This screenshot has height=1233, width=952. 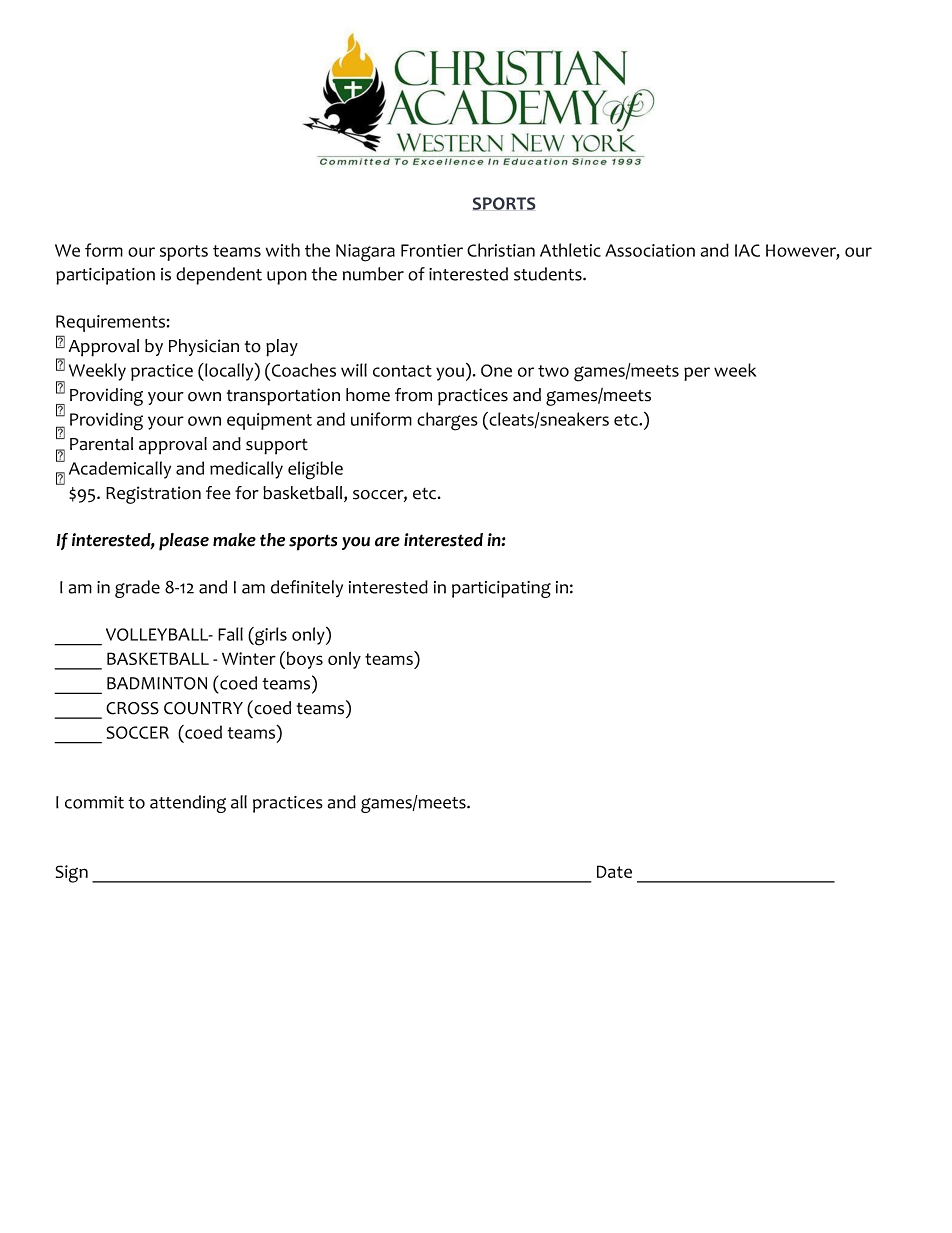 What do you see at coordinates (307, 588) in the screenshot?
I see `definitely` at bounding box center [307, 588].
